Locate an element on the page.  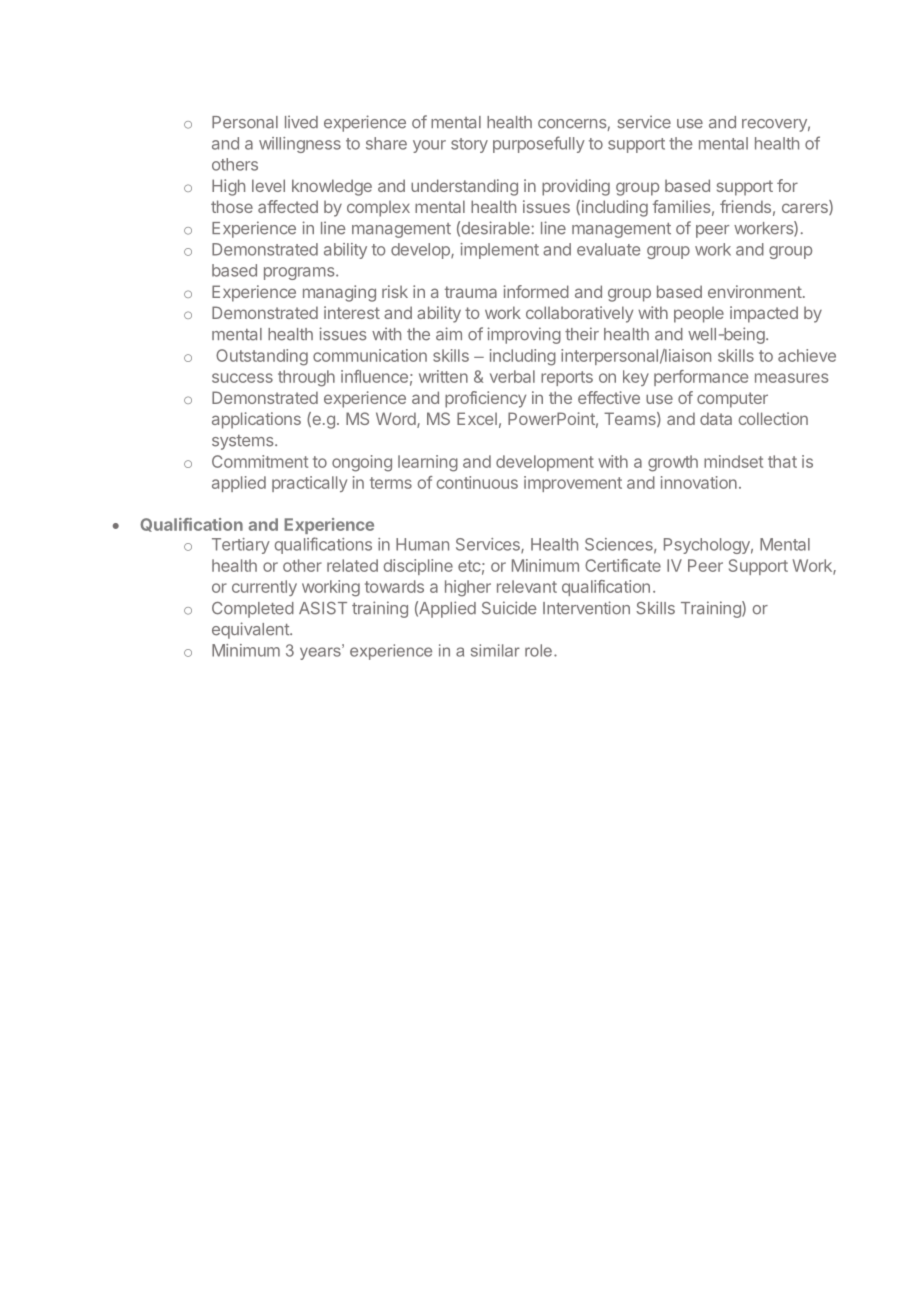
willingness is located at coordinates (300, 145).
